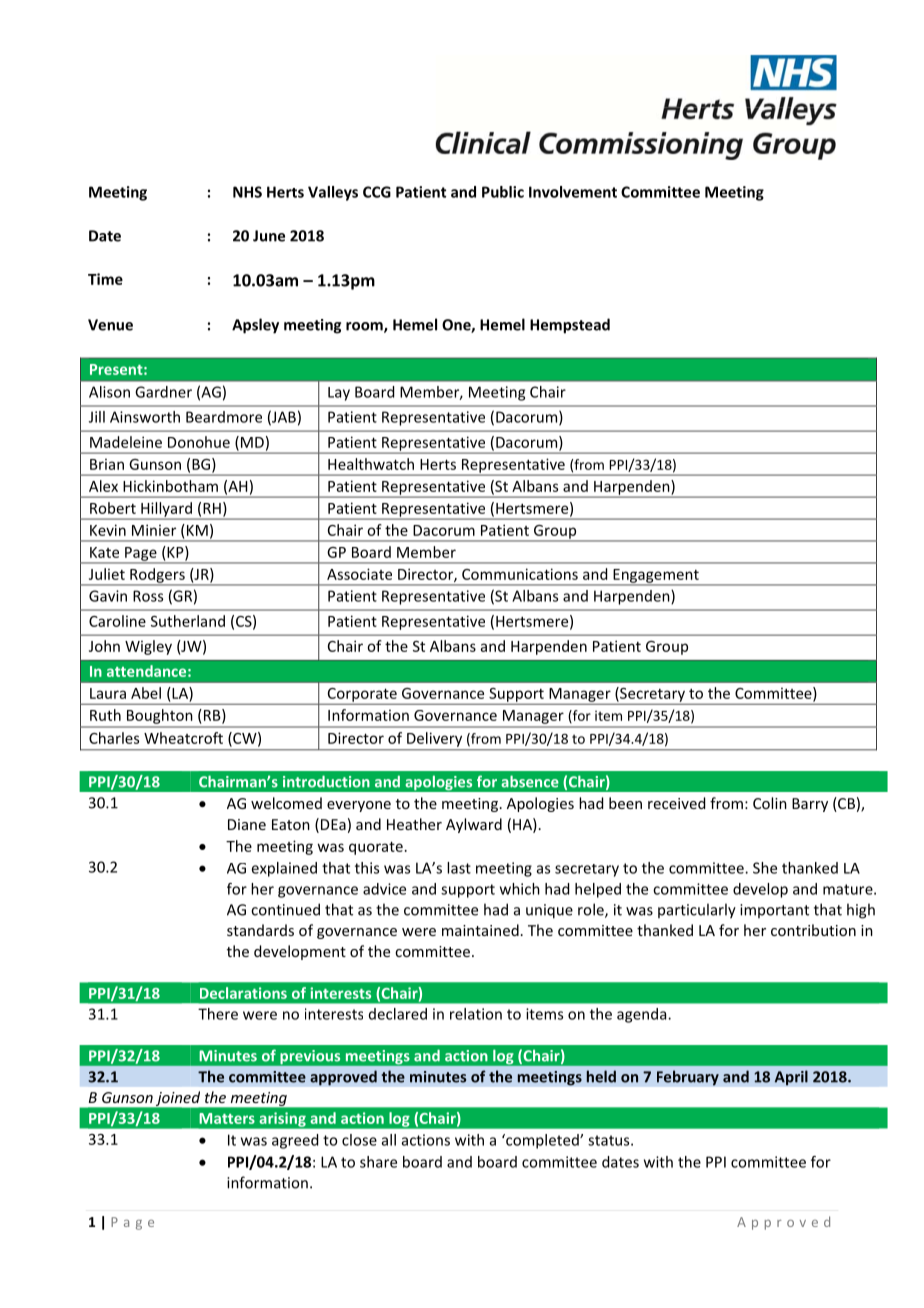 Image resolution: width=924 pixels, height=1308 pixels. Describe the element at coordinates (227, 1118) in the image. I see `Matters` at that location.
